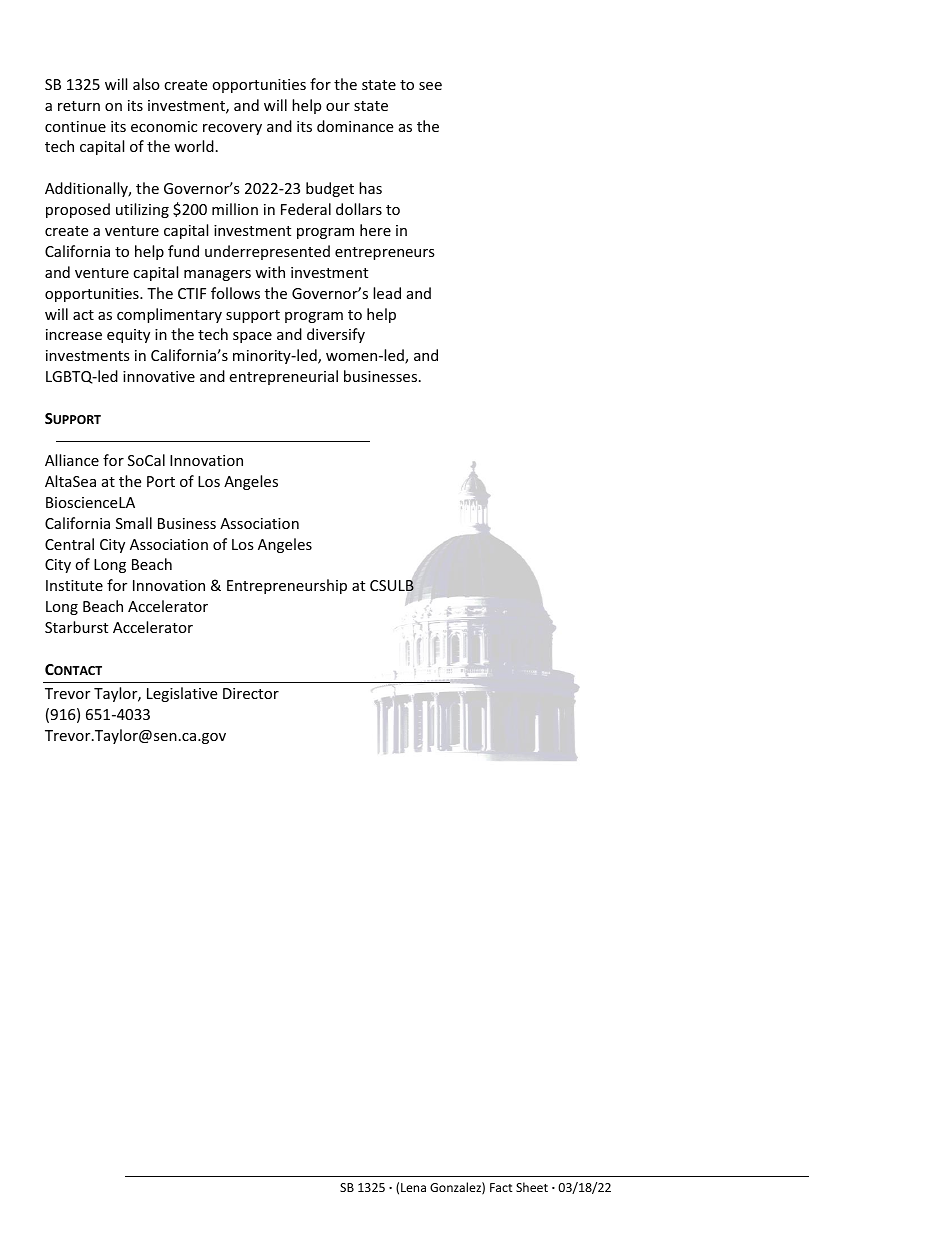  Describe the element at coordinates (532, 1187) in the screenshot. I see `Sheet` at that location.
